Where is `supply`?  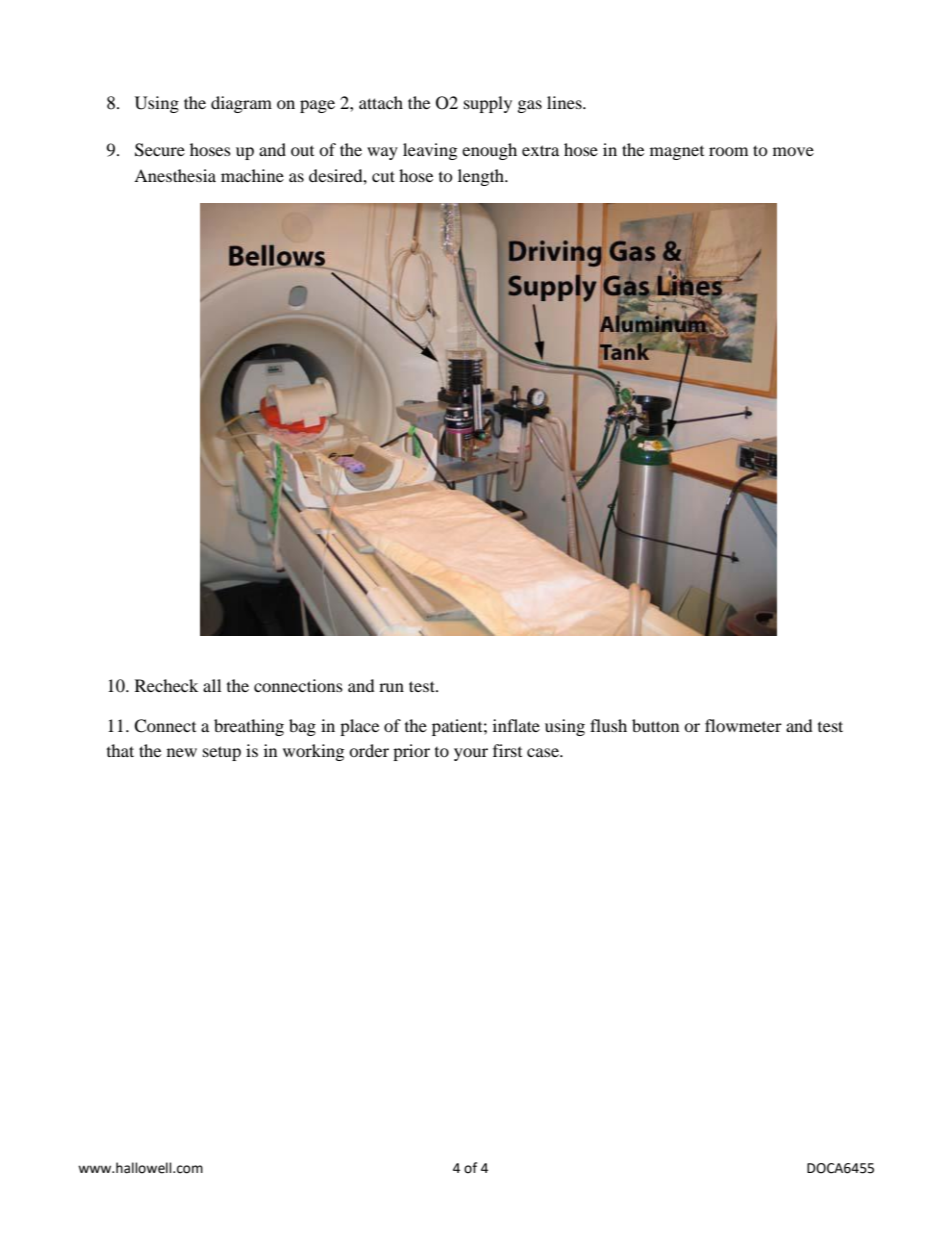
supply is located at coordinates (488, 104).
